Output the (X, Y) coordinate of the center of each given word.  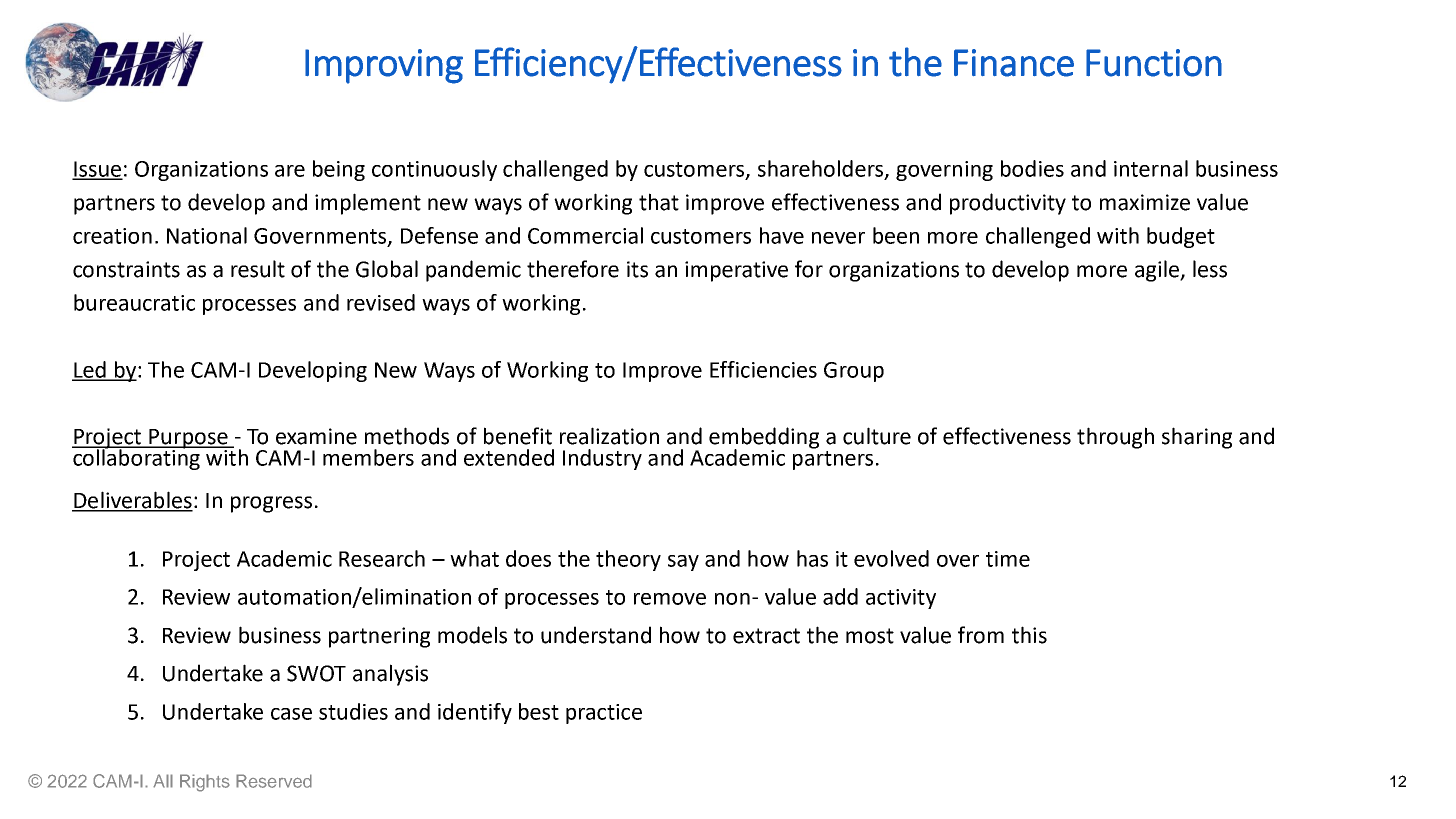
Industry (602, 459)
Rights (205, 783)
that (659, 202)
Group (854, 372)
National (207, 235)
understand (596, 635)
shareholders (822, 169)
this (1029, 635)
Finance (1014, 63)
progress (271, 504)
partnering (379, 637)
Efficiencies (763, 369)
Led (90, 370)
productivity (1008, 204)
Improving (384, 66)
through (1115, 438)
